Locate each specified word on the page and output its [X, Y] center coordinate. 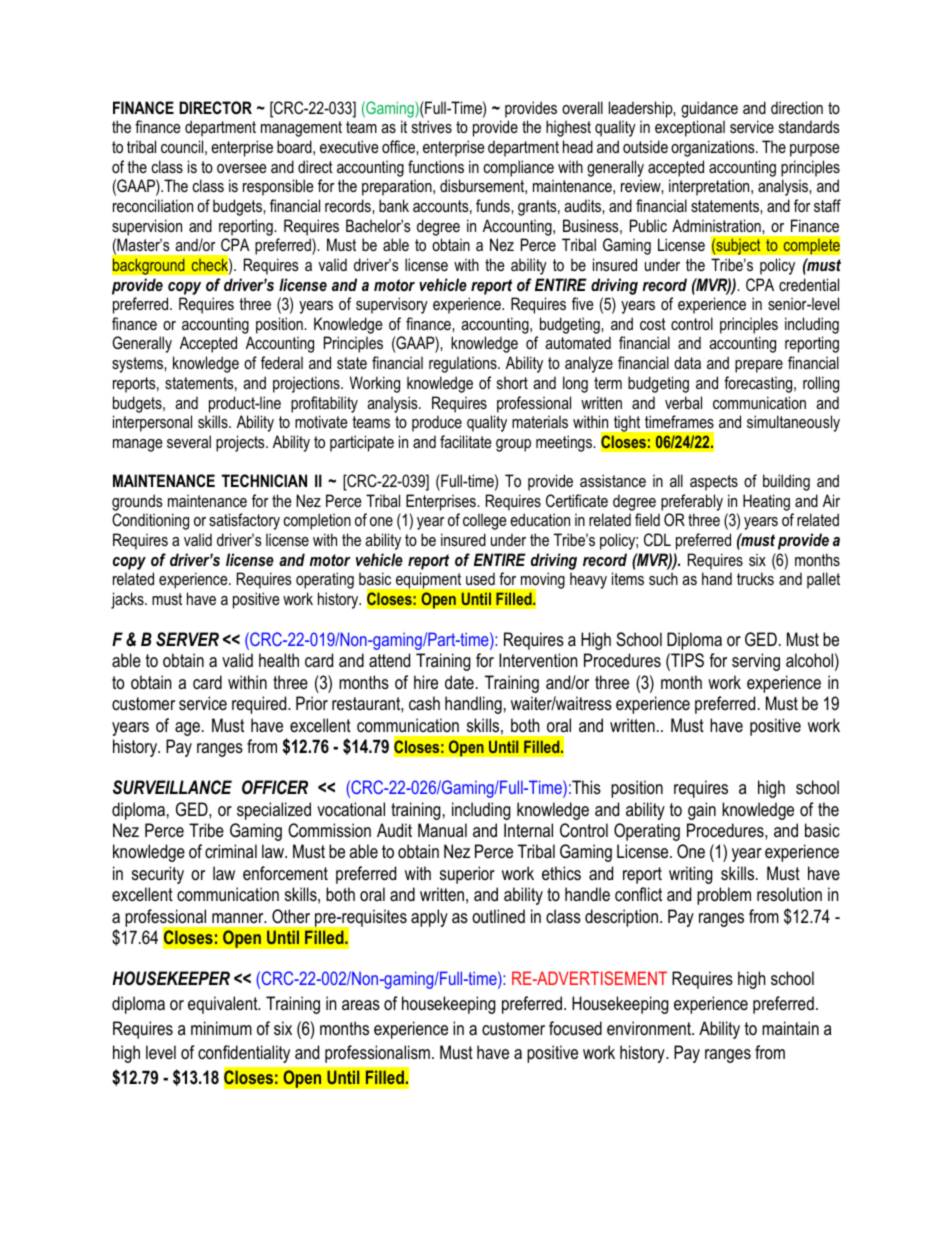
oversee [242, 168]
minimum [221, 1028]
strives [432, 126]
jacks [128, 600]
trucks [755, 578]
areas [361, 1005]
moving [542, 582]
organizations [714, 148]
